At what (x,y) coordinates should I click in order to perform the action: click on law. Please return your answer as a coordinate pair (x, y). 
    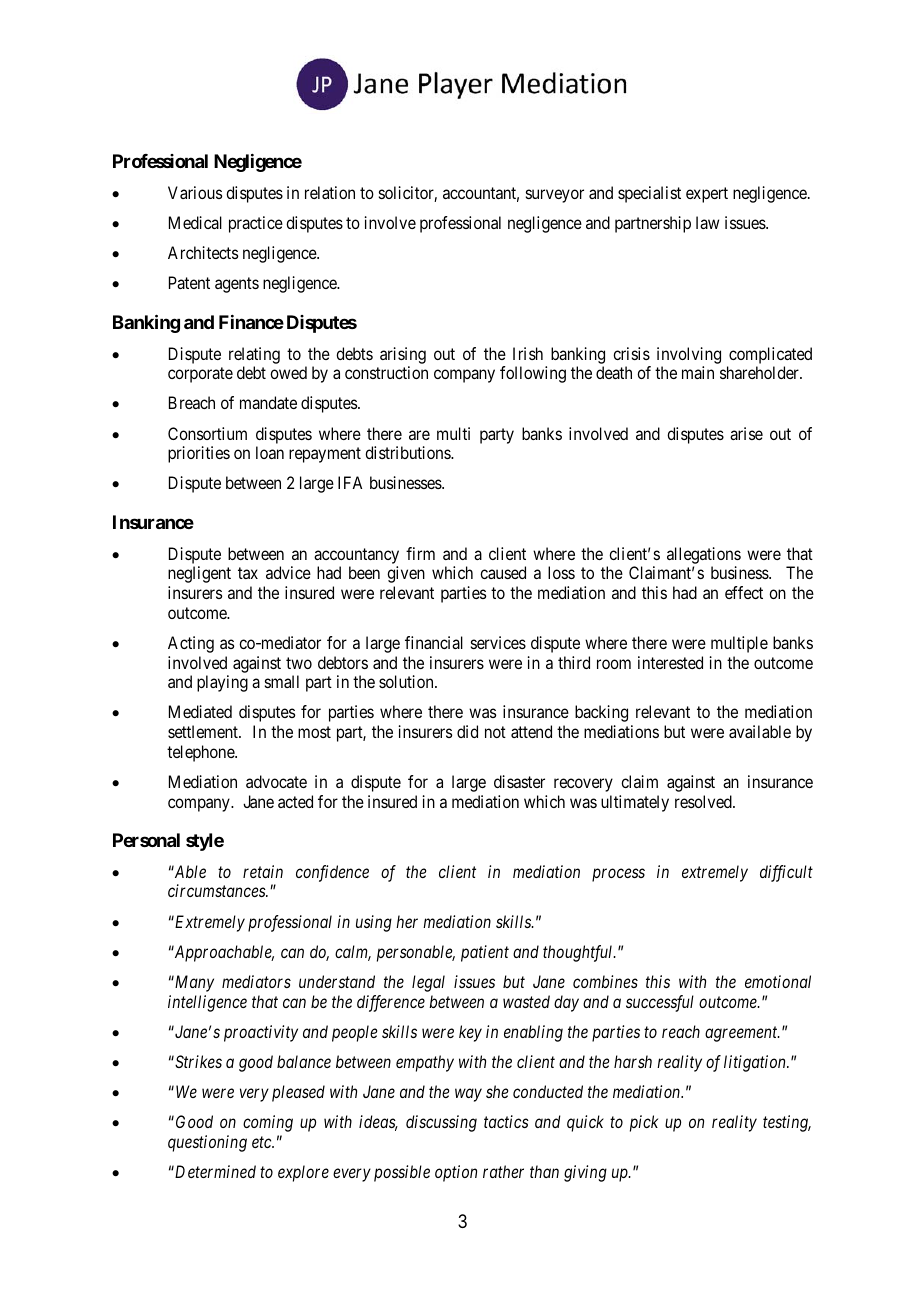
    Looking at the image, I should click on (707, 222).
